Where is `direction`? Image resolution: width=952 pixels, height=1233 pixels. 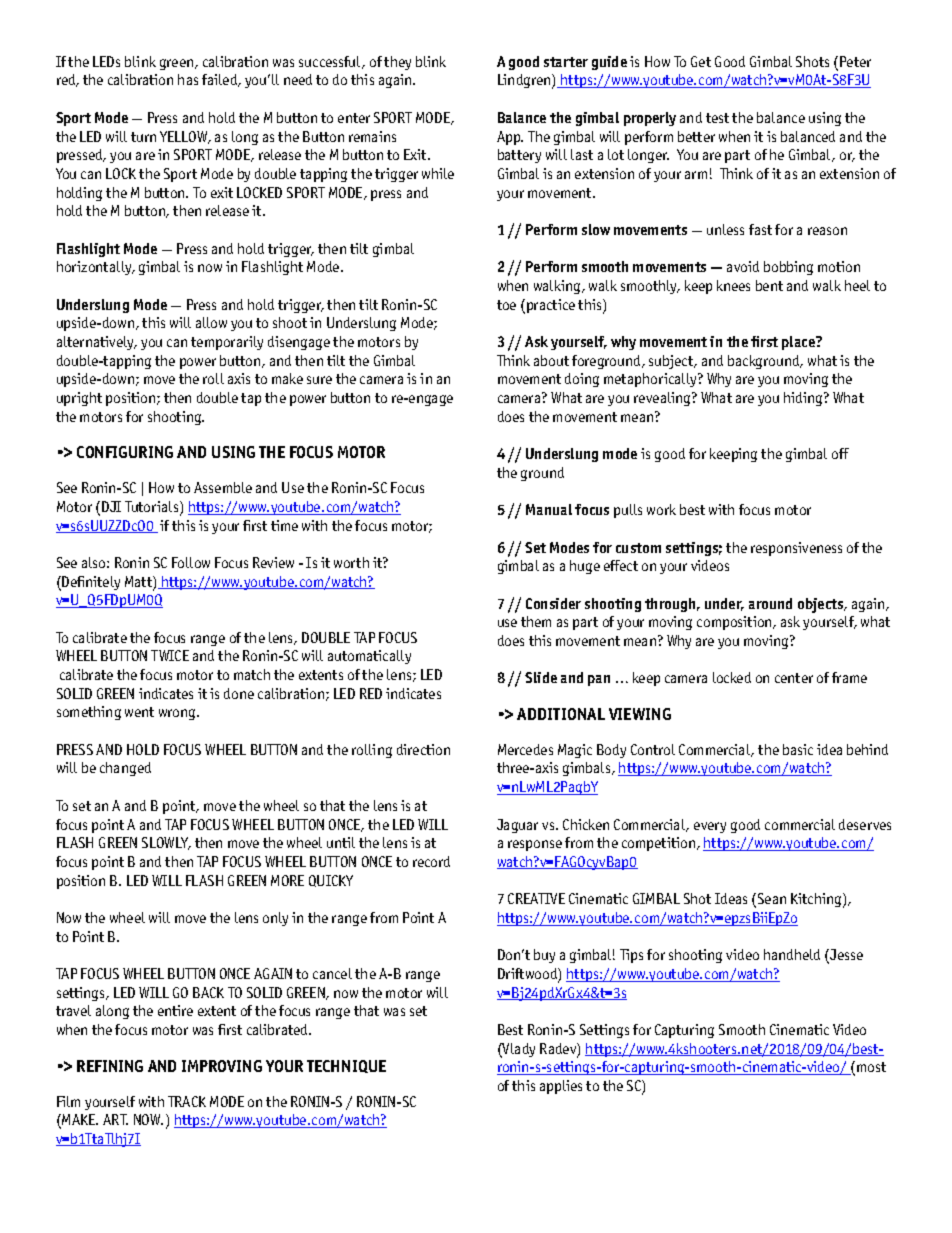 direction is located at coordinates (423, 749).
